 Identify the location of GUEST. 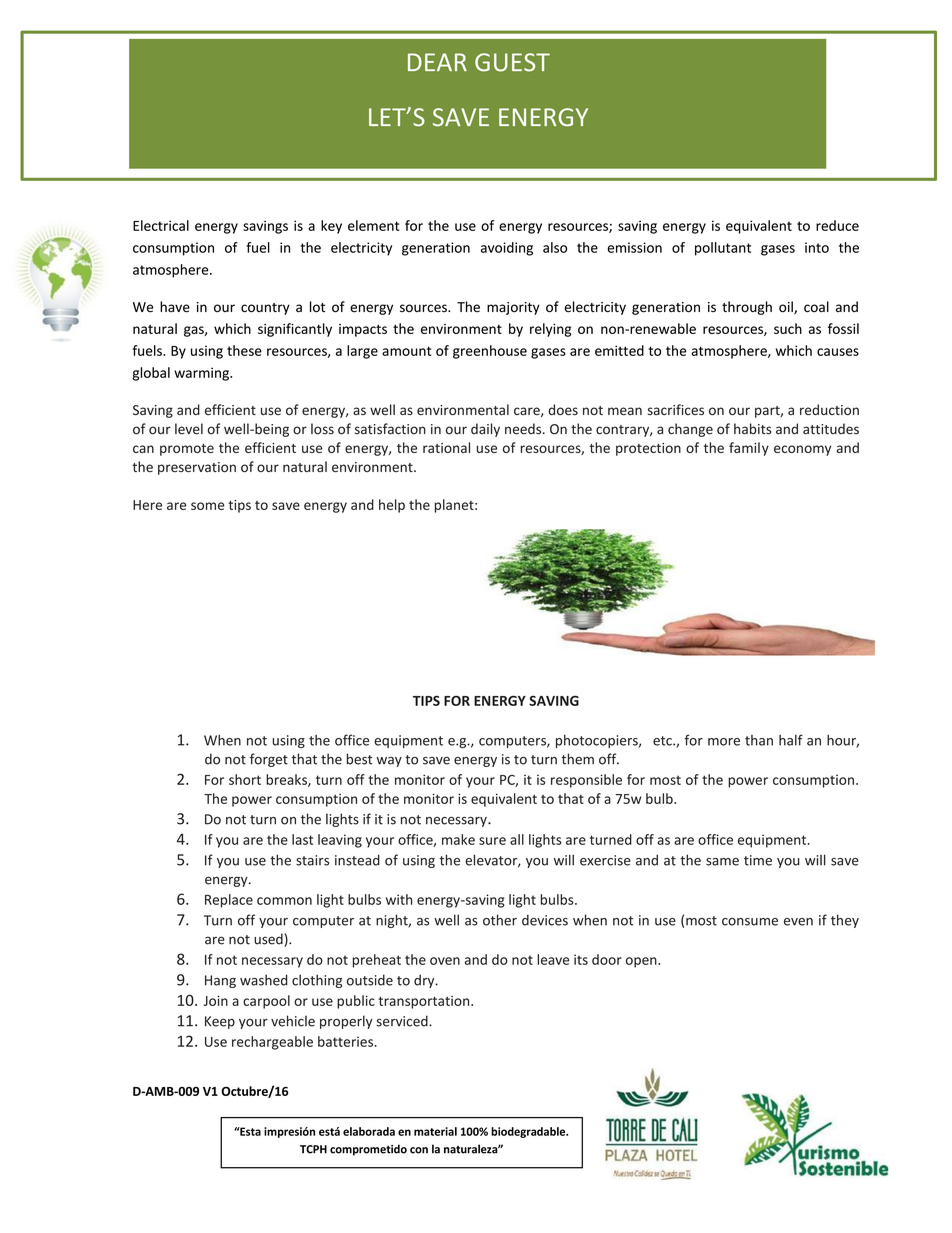
(512, 62).
